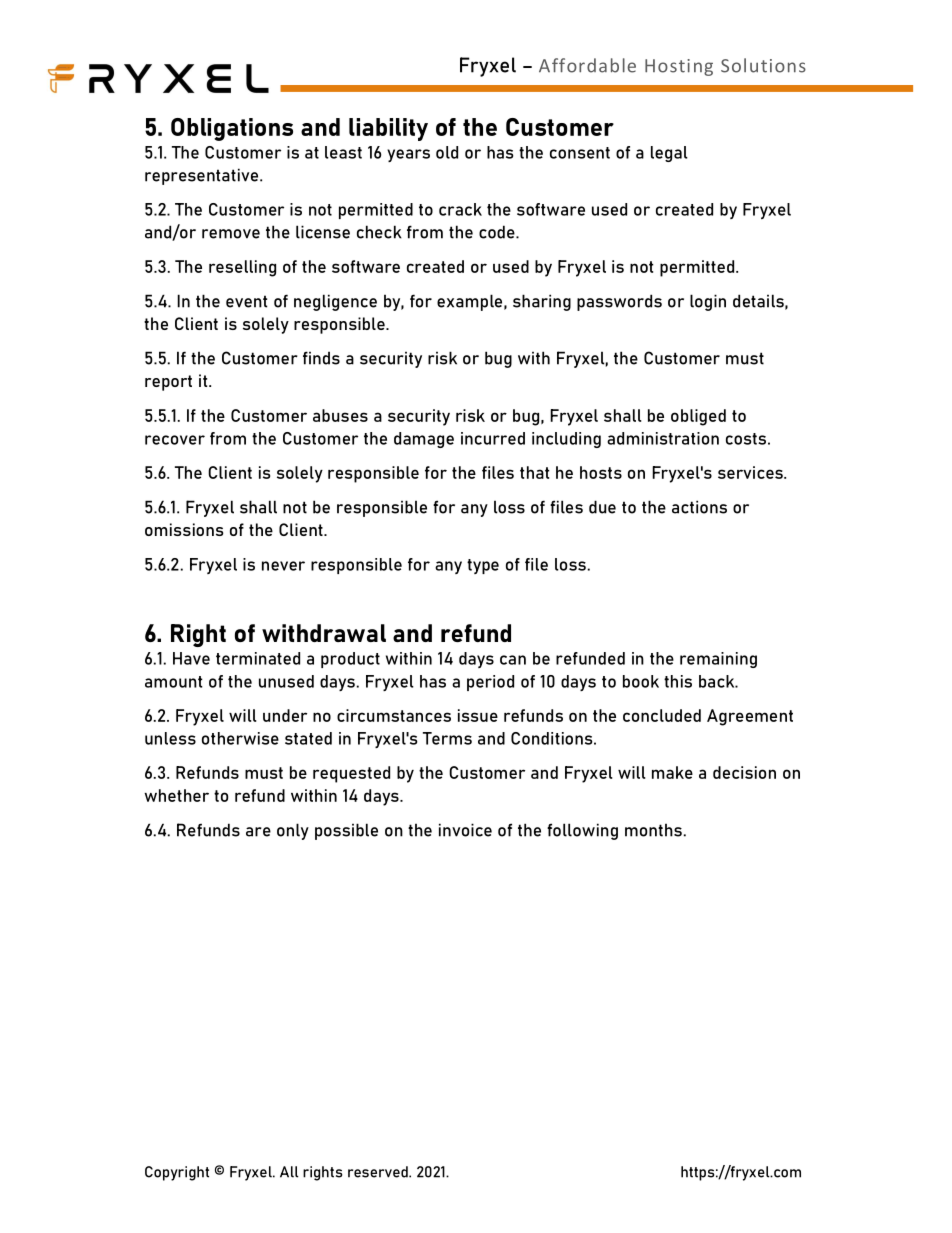 The width and height of the screenshot is (952, 1233). I want to click on invoice, so click(465, 830).
